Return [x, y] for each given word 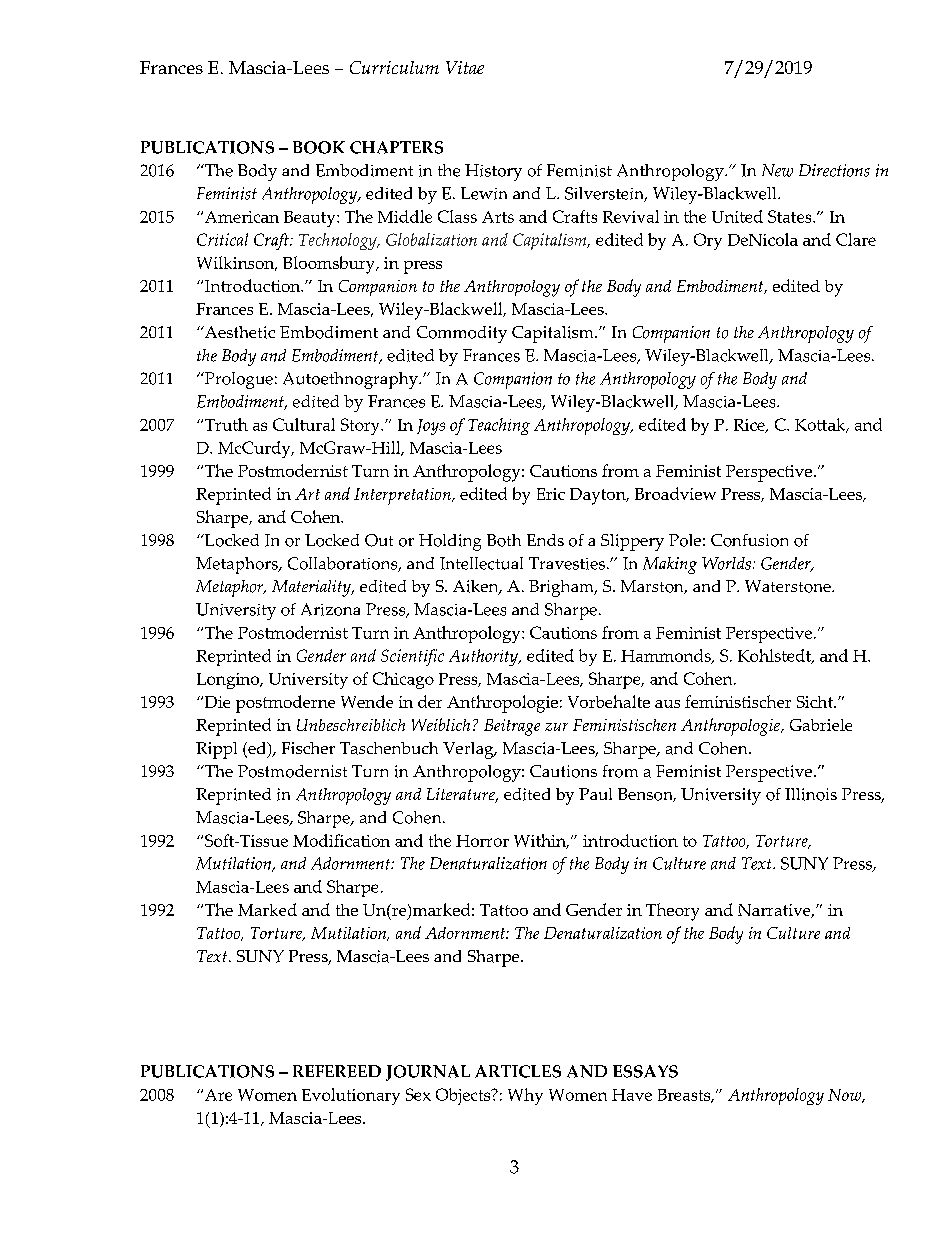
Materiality [312, 588]
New [777, 170]
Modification [341, 840]
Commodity [462, 334]
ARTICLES [518, 1071]
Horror [482, 841]
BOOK [319, 147]
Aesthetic [238, 332]
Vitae [465, 67]
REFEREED [337, 1071]
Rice [750, 426]
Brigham [562, 588]
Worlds [726, 563]
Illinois [811, 794]
